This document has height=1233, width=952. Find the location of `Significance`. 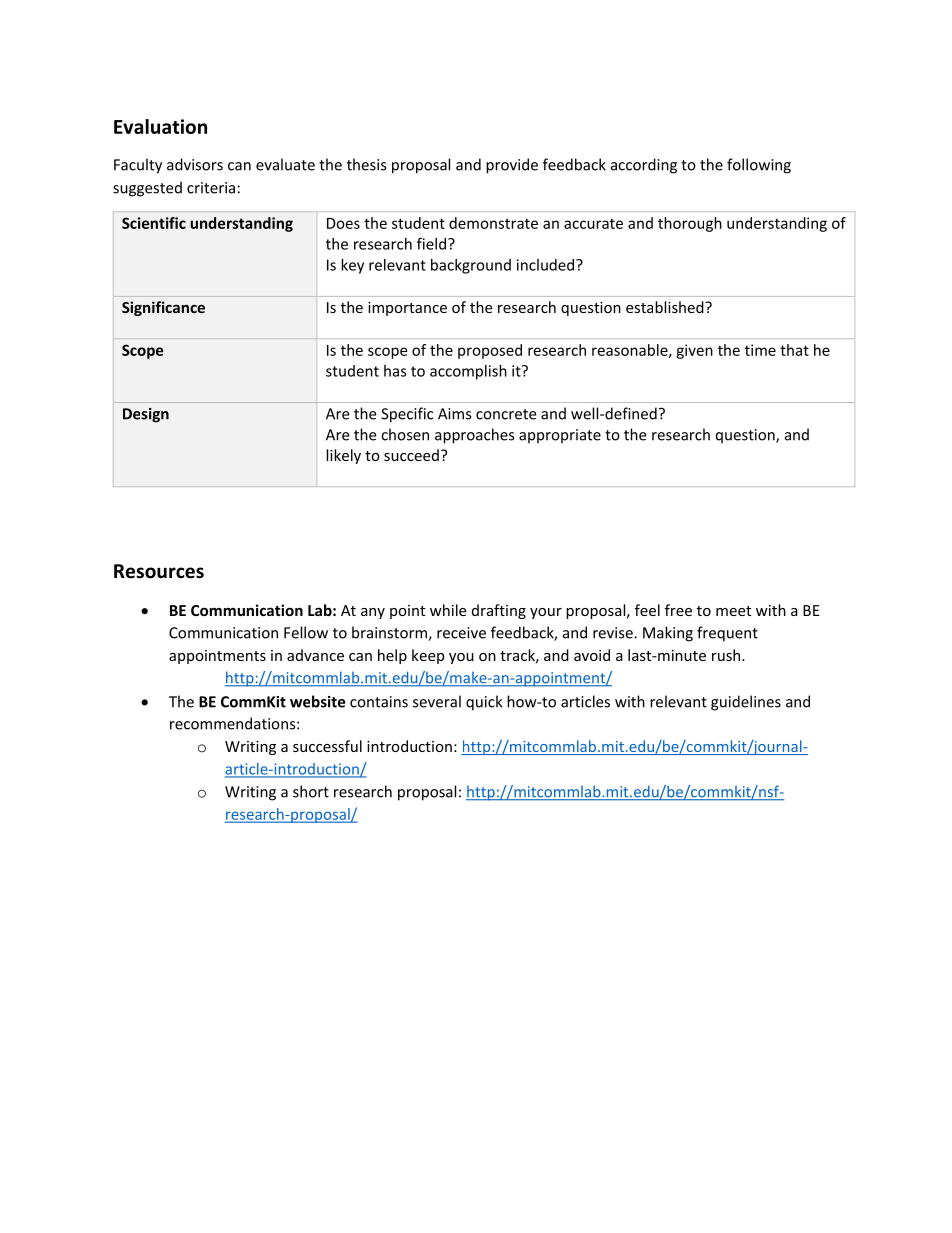

Significance is located at coordinates (163, 308).
